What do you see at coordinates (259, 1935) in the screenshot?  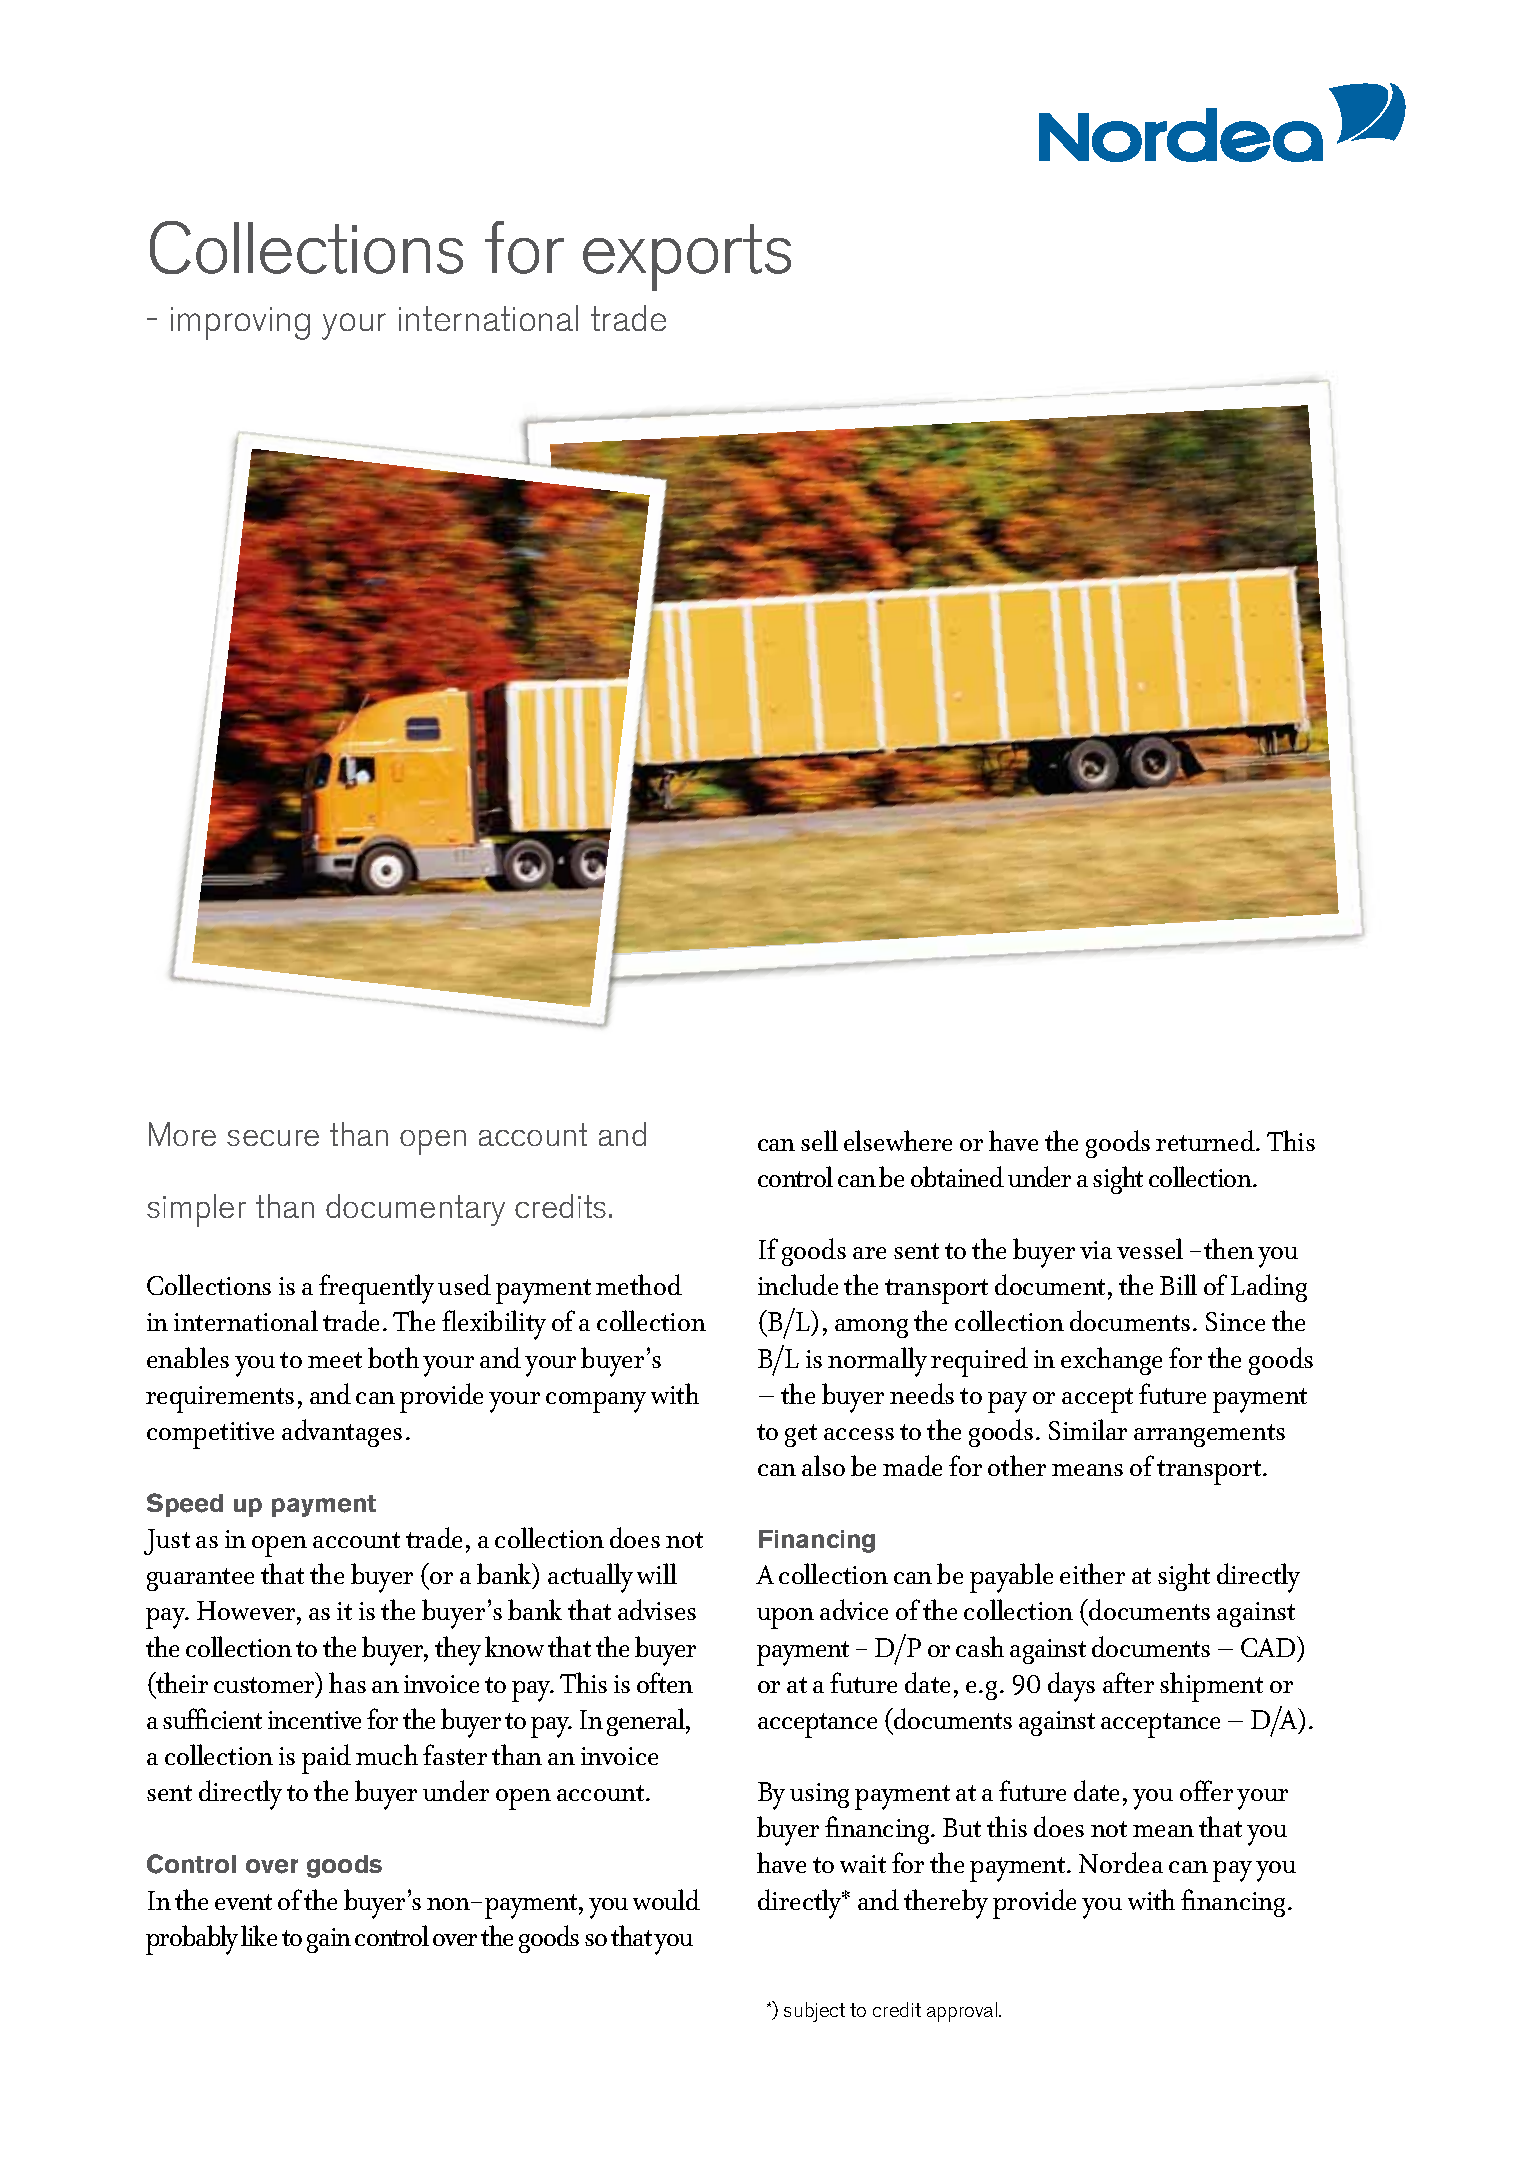 I see `like` at bounding box center [259, 1935].
